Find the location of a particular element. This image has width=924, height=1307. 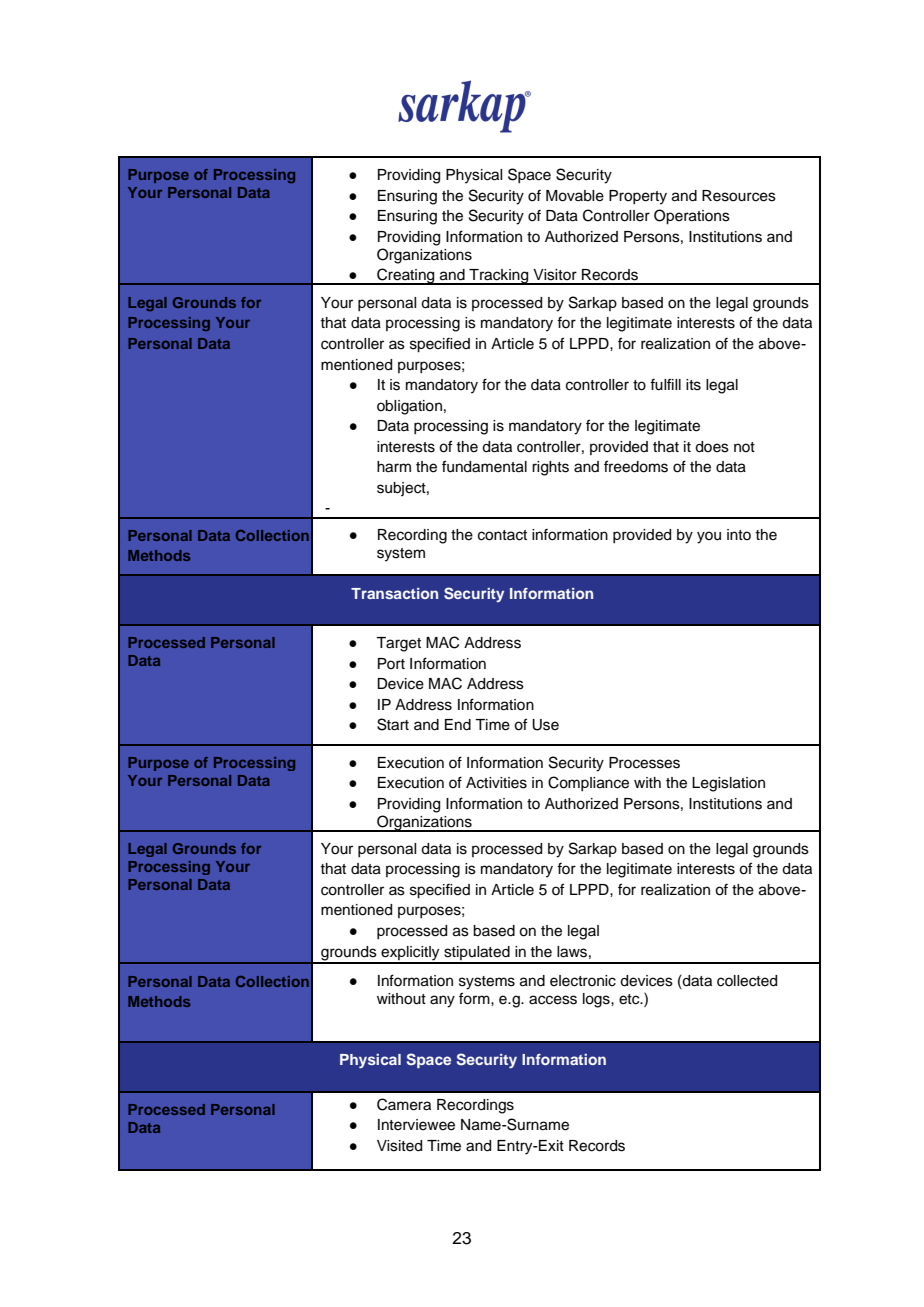

Interviewee is located at coordinates (416, 1125).
